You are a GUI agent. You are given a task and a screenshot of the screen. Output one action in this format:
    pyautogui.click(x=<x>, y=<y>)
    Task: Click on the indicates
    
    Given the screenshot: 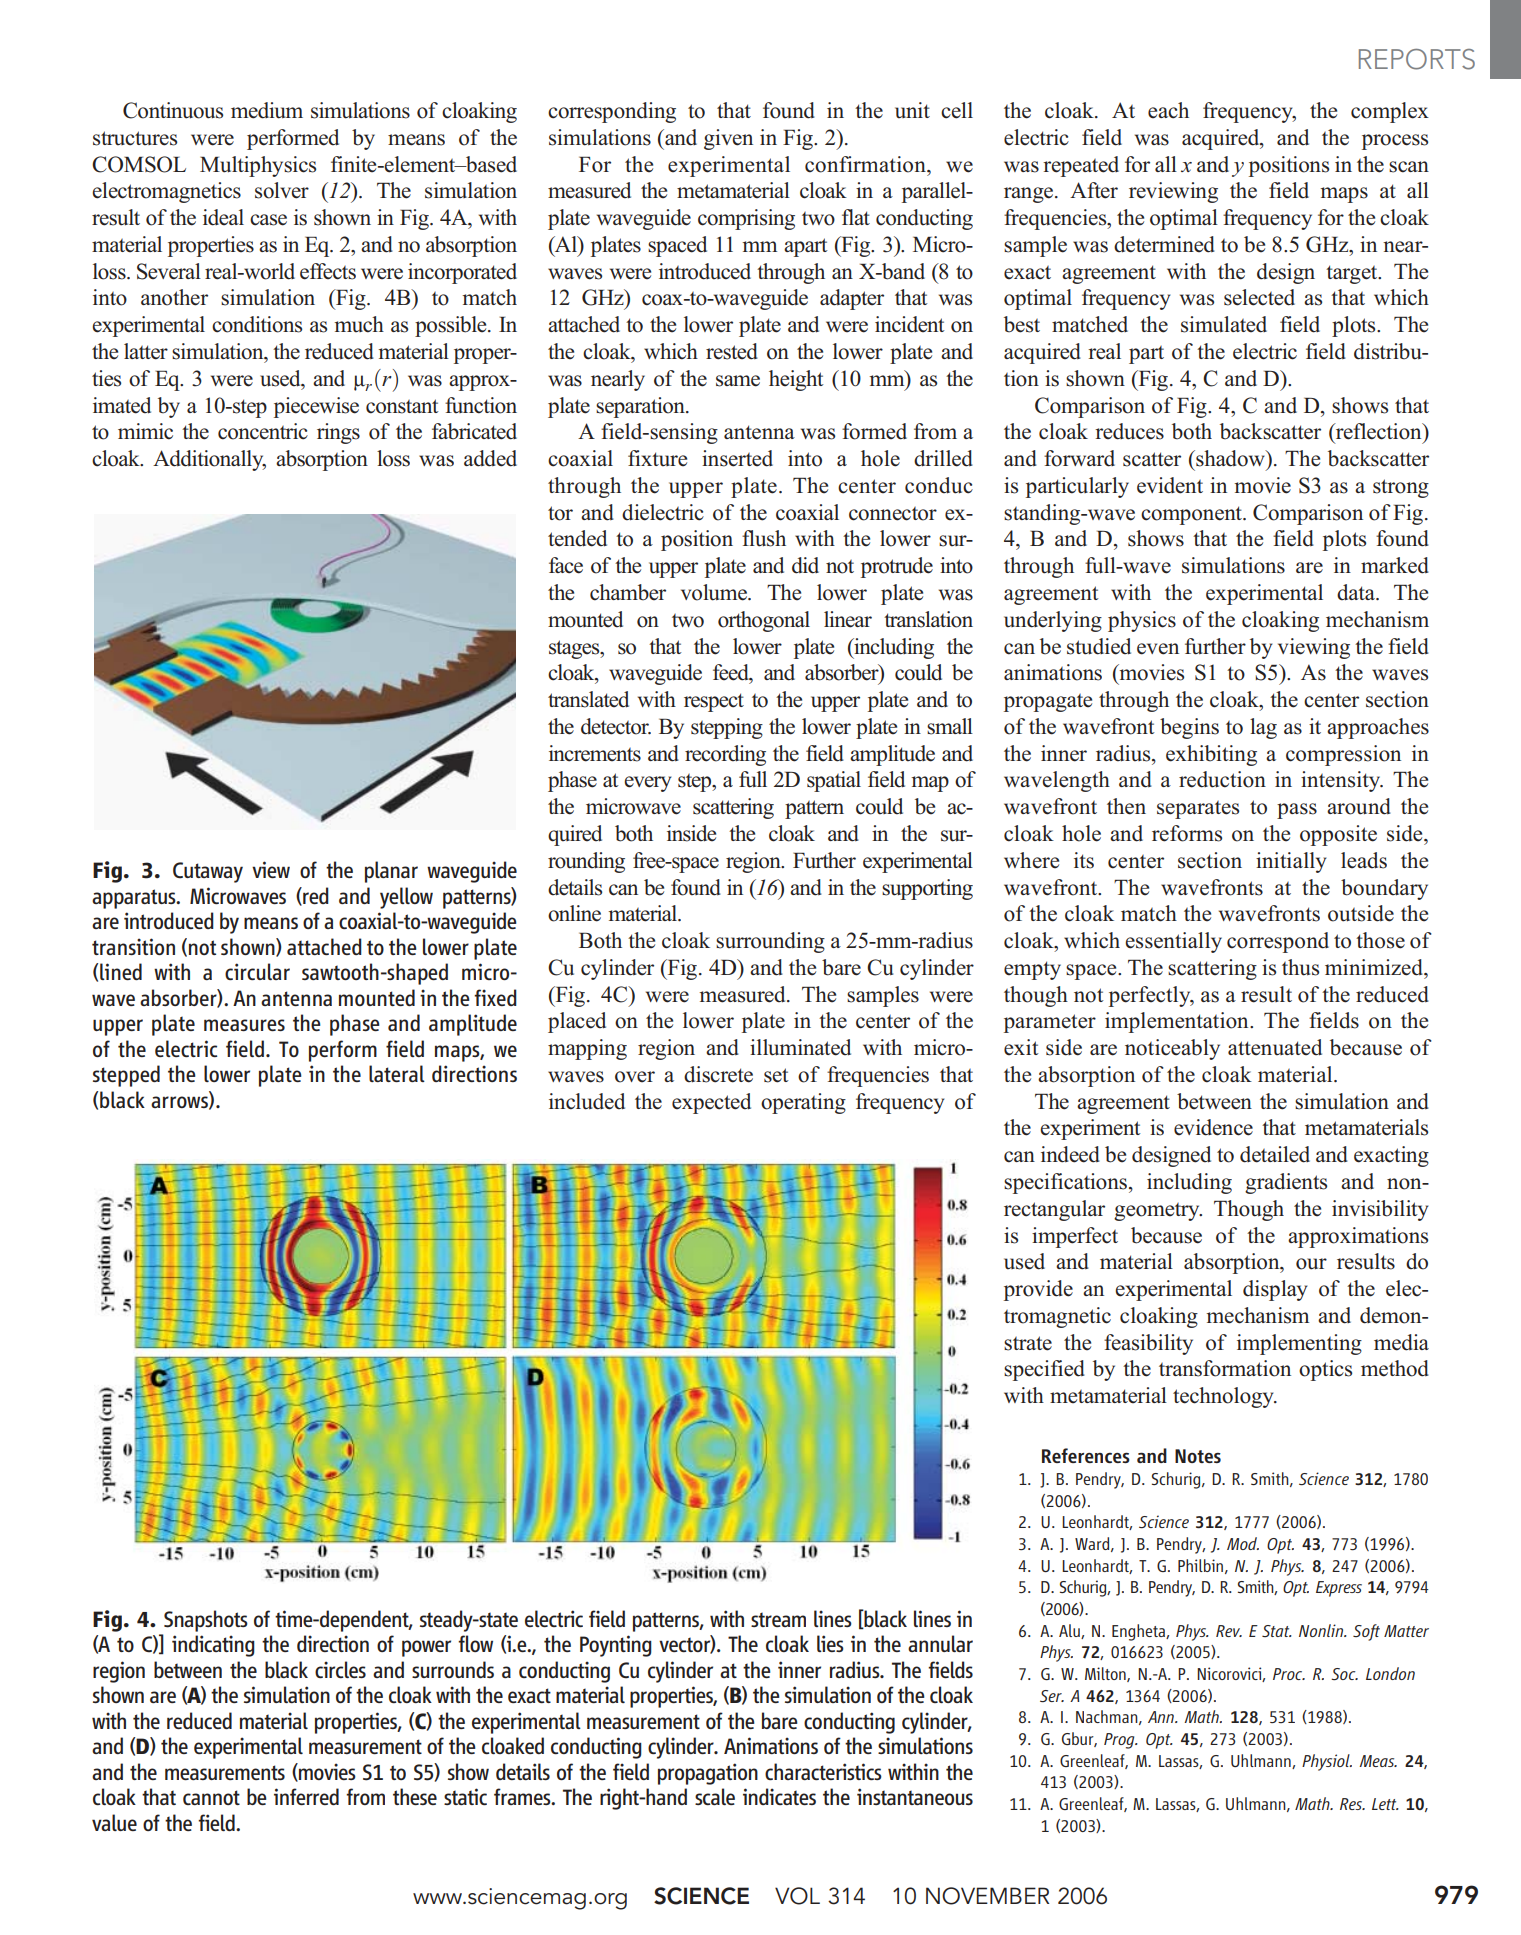 What is the action you would take?
    pyautogui.click(x=779, y=1796)
